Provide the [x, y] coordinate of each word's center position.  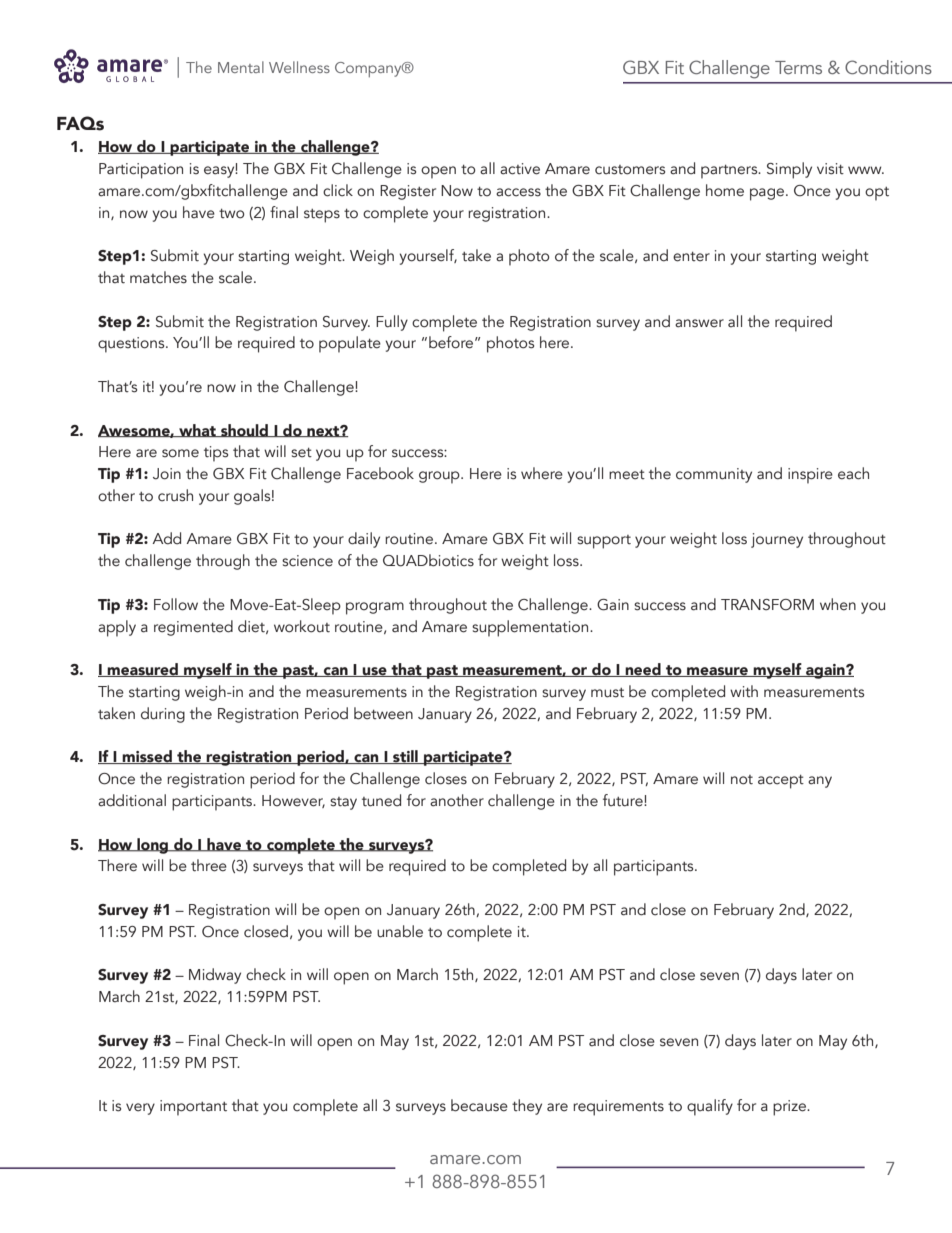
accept [781, 782]
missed [147, 757]
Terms [798, 67]
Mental [241, 67]
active [520, 169]
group [440, 477]
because [479, 1105]
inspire [810, 476]
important [193, 1108]
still [405, 757]
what [197, 430]
